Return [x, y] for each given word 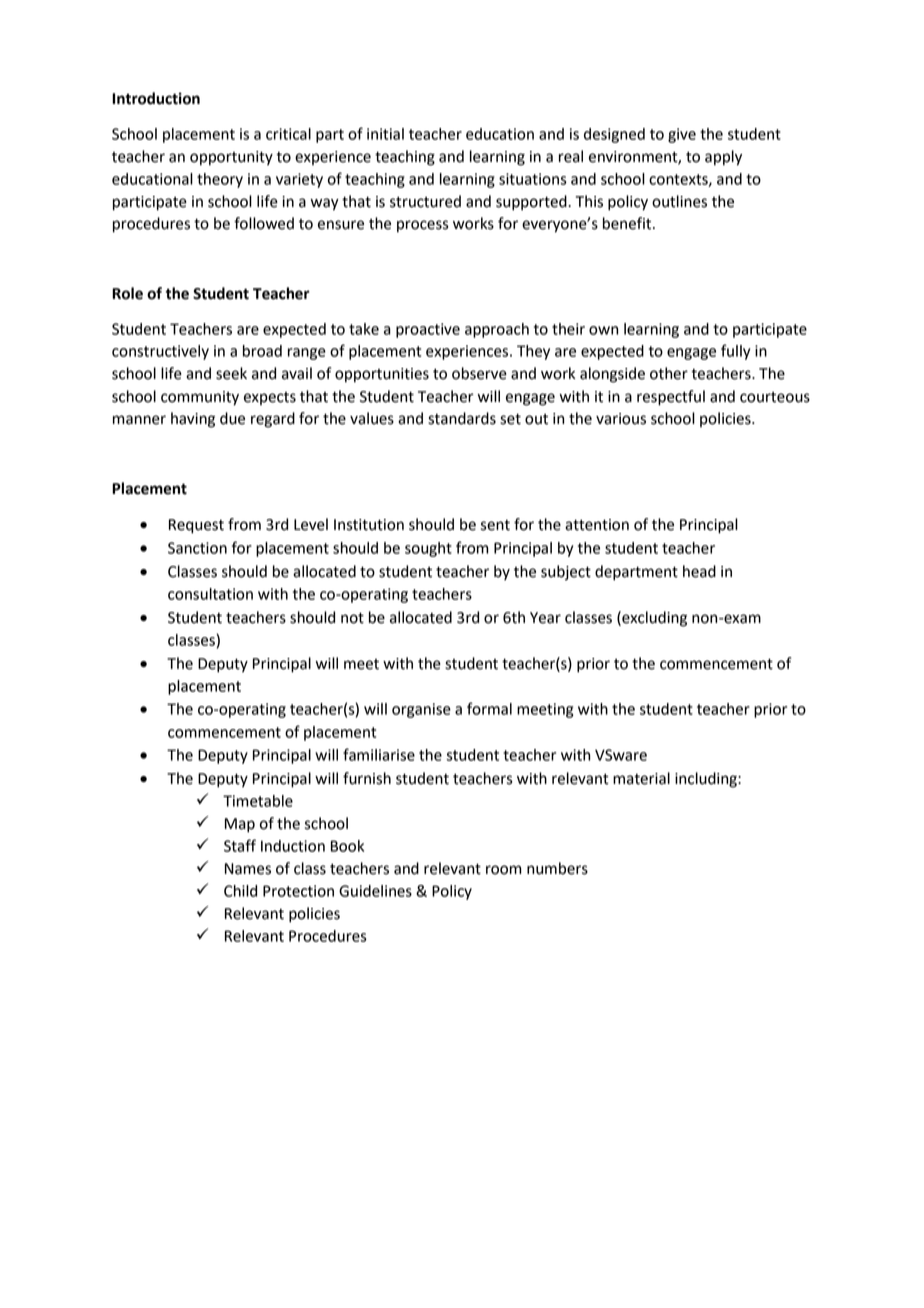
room [503, 870]
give [682, 135]
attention [597, 525]
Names [248, 869]
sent [495, 525]
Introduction [156, 98]
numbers [557, 868]
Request [196, 526]
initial [385, 134]
